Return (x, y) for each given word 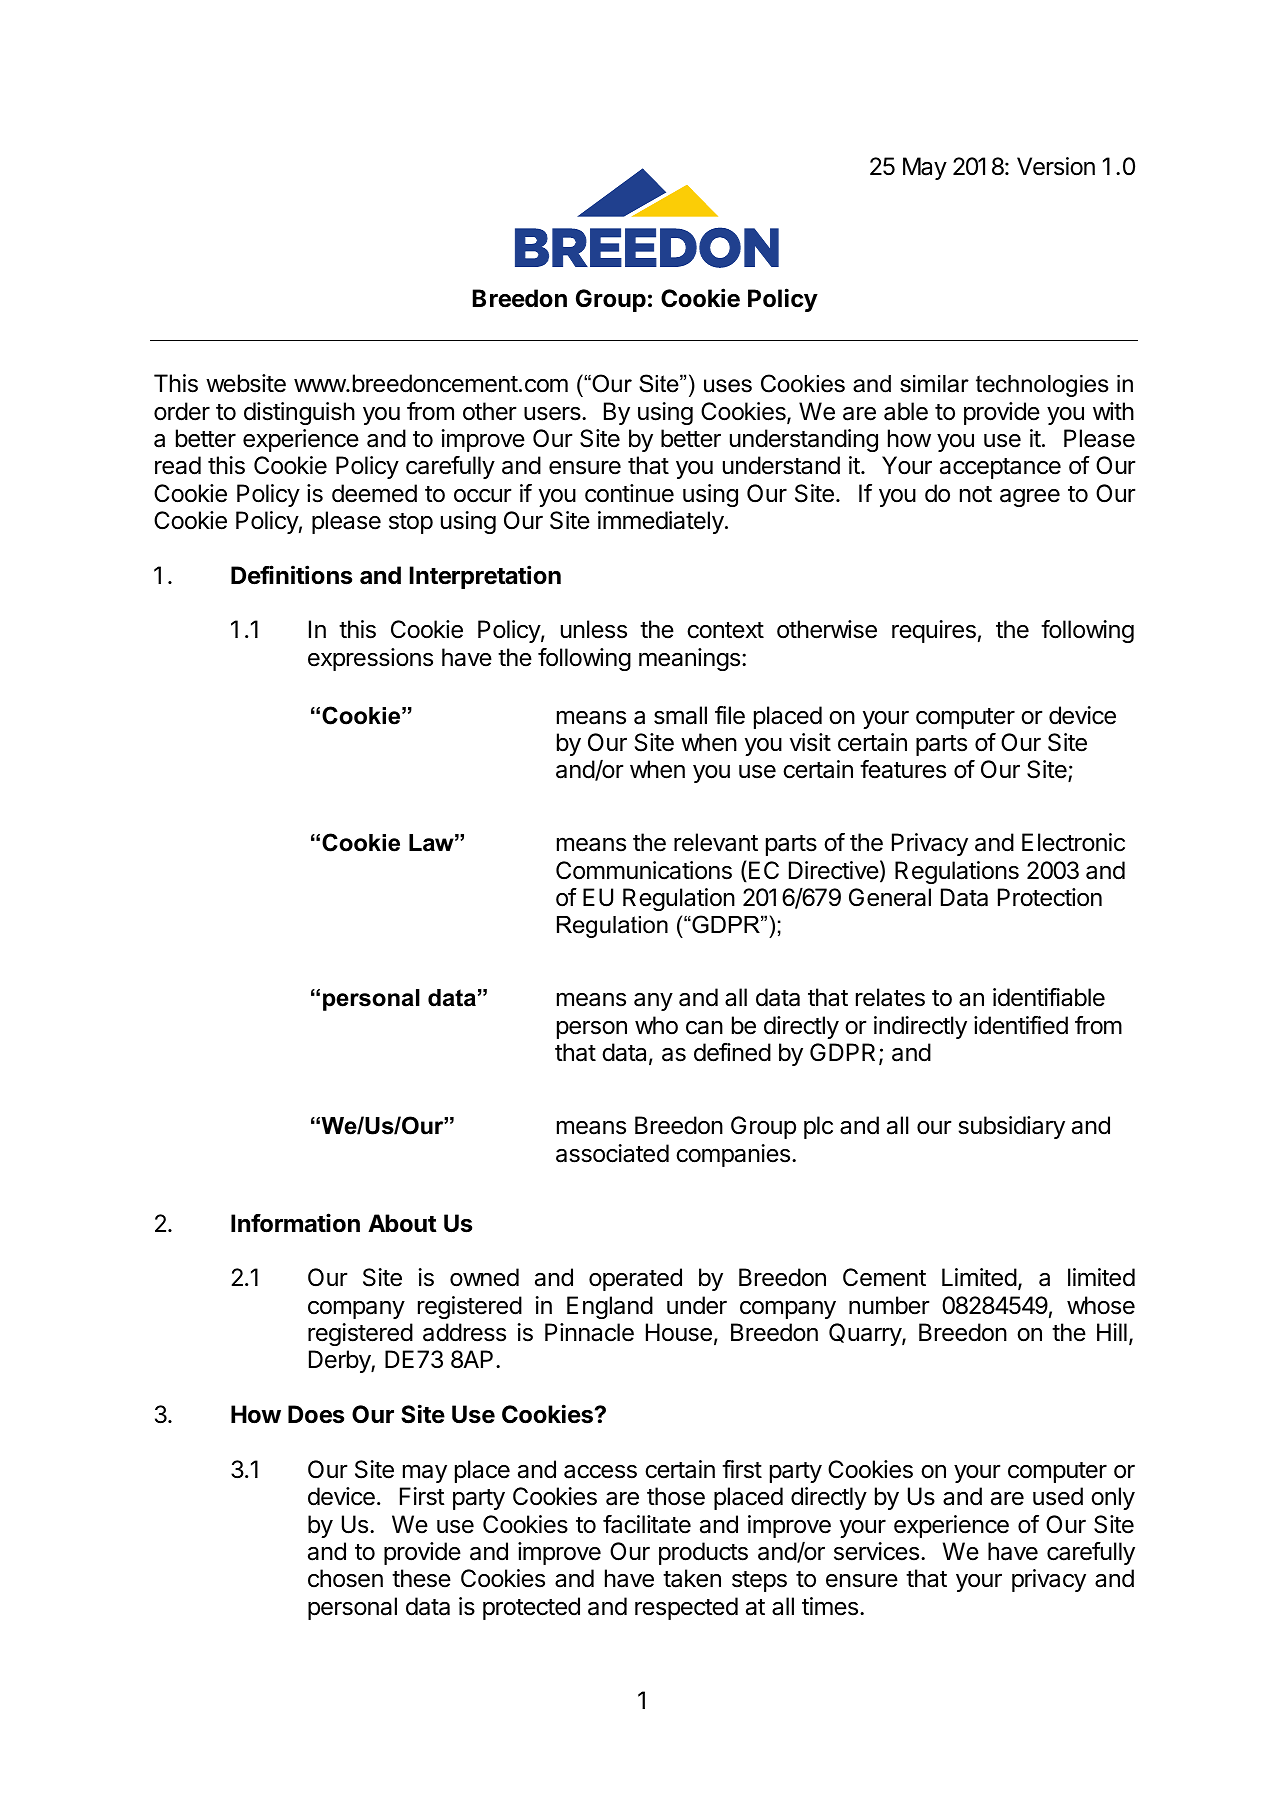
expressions (370, 659)
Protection (1050, 897)
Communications (644, 870)
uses (728, 386)
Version (1056, 166)
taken (692, 1578)
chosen (345, 1578)
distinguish (299, 413)
